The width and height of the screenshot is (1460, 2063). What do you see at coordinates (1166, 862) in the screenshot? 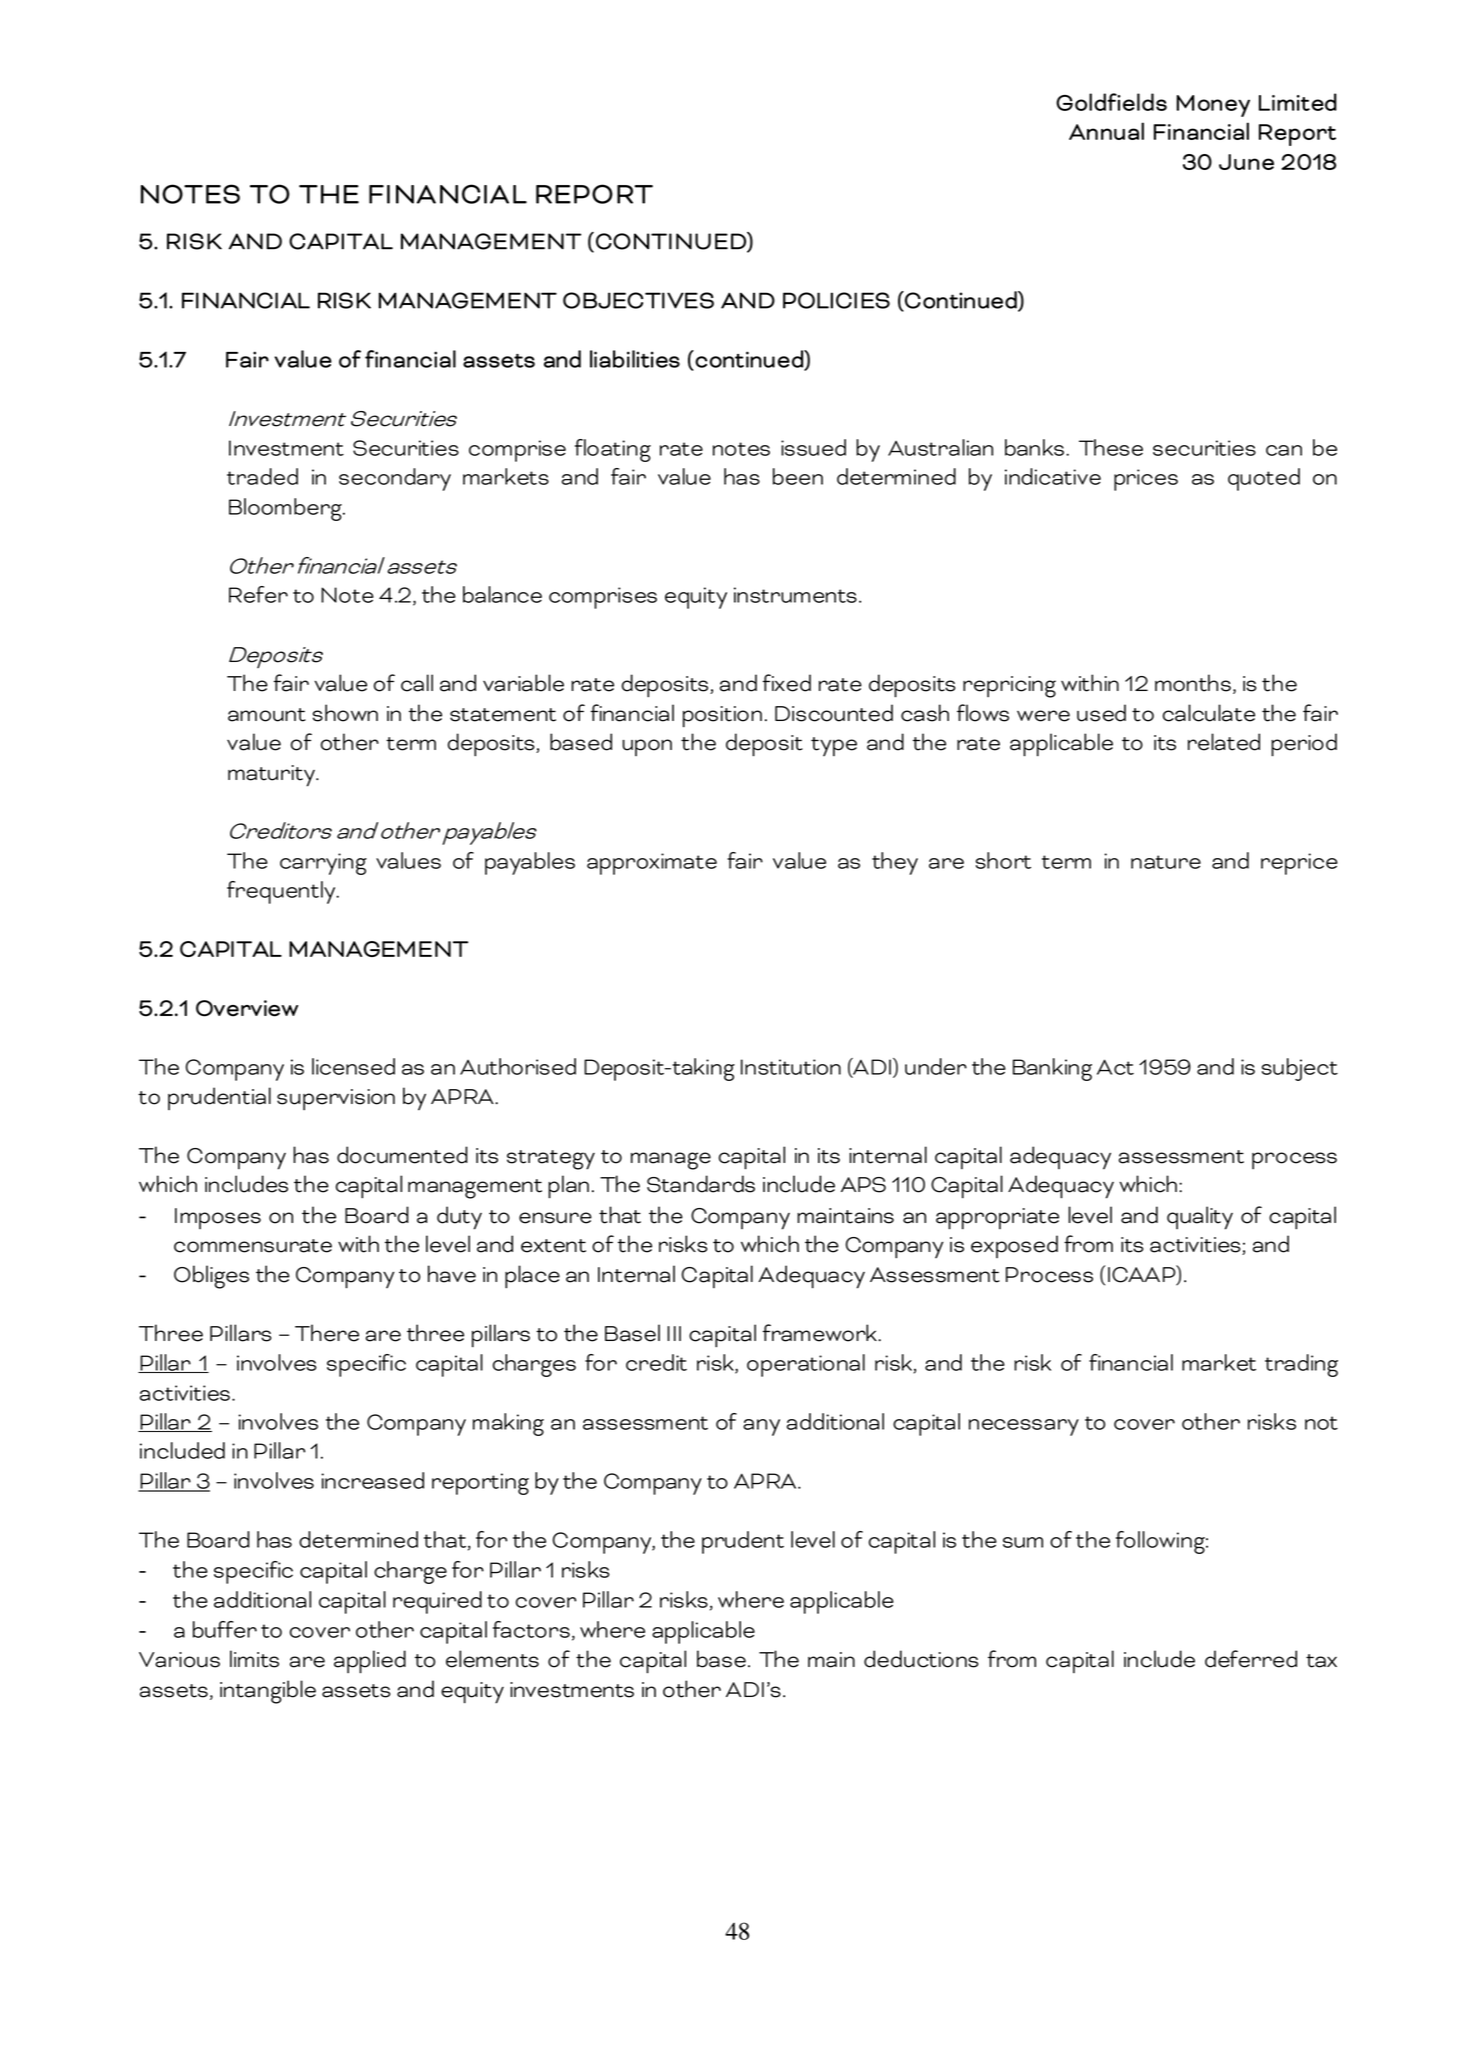
I see `nature` at bounding box center [1166, 862].
